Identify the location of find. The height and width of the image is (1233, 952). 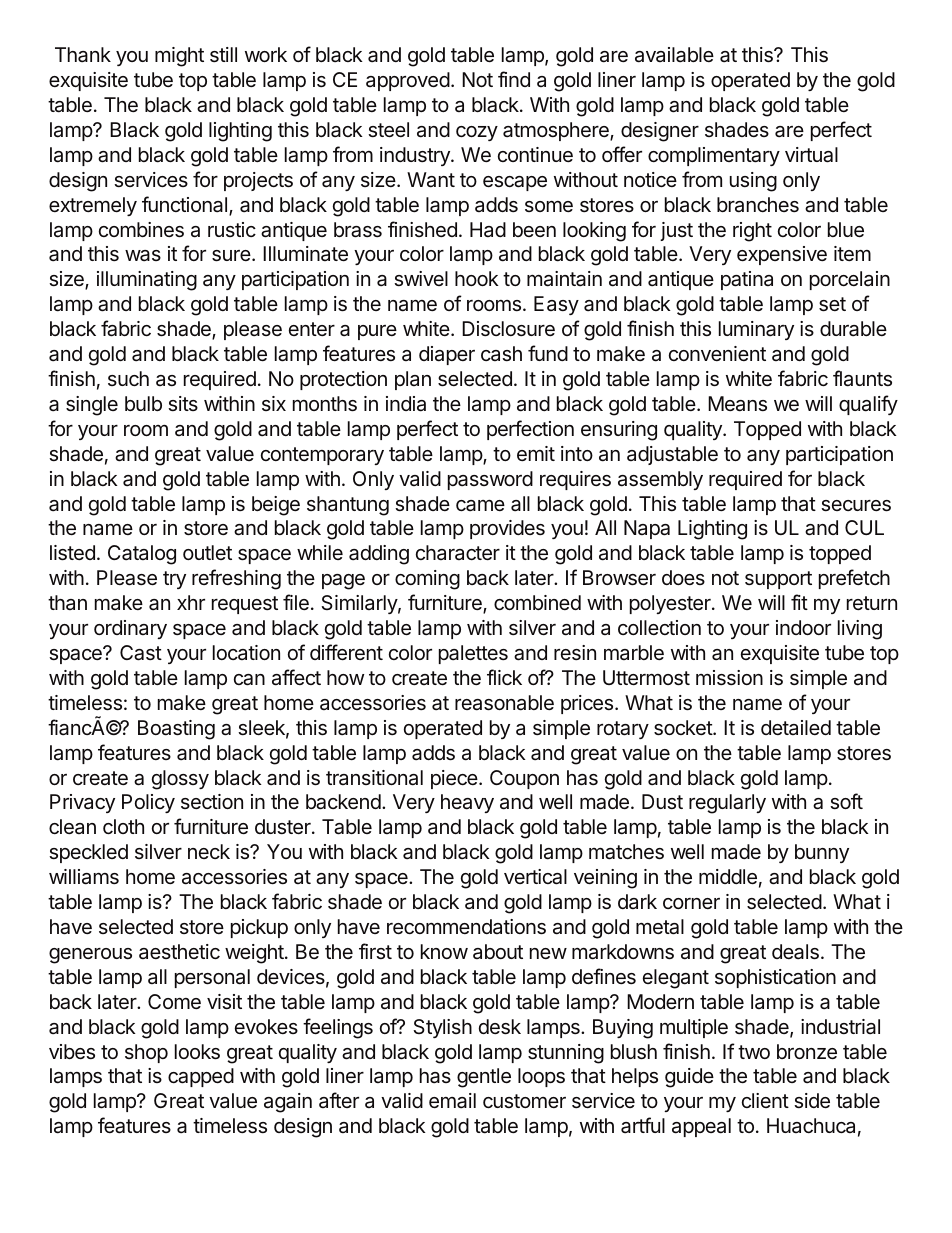
(514, 79).
